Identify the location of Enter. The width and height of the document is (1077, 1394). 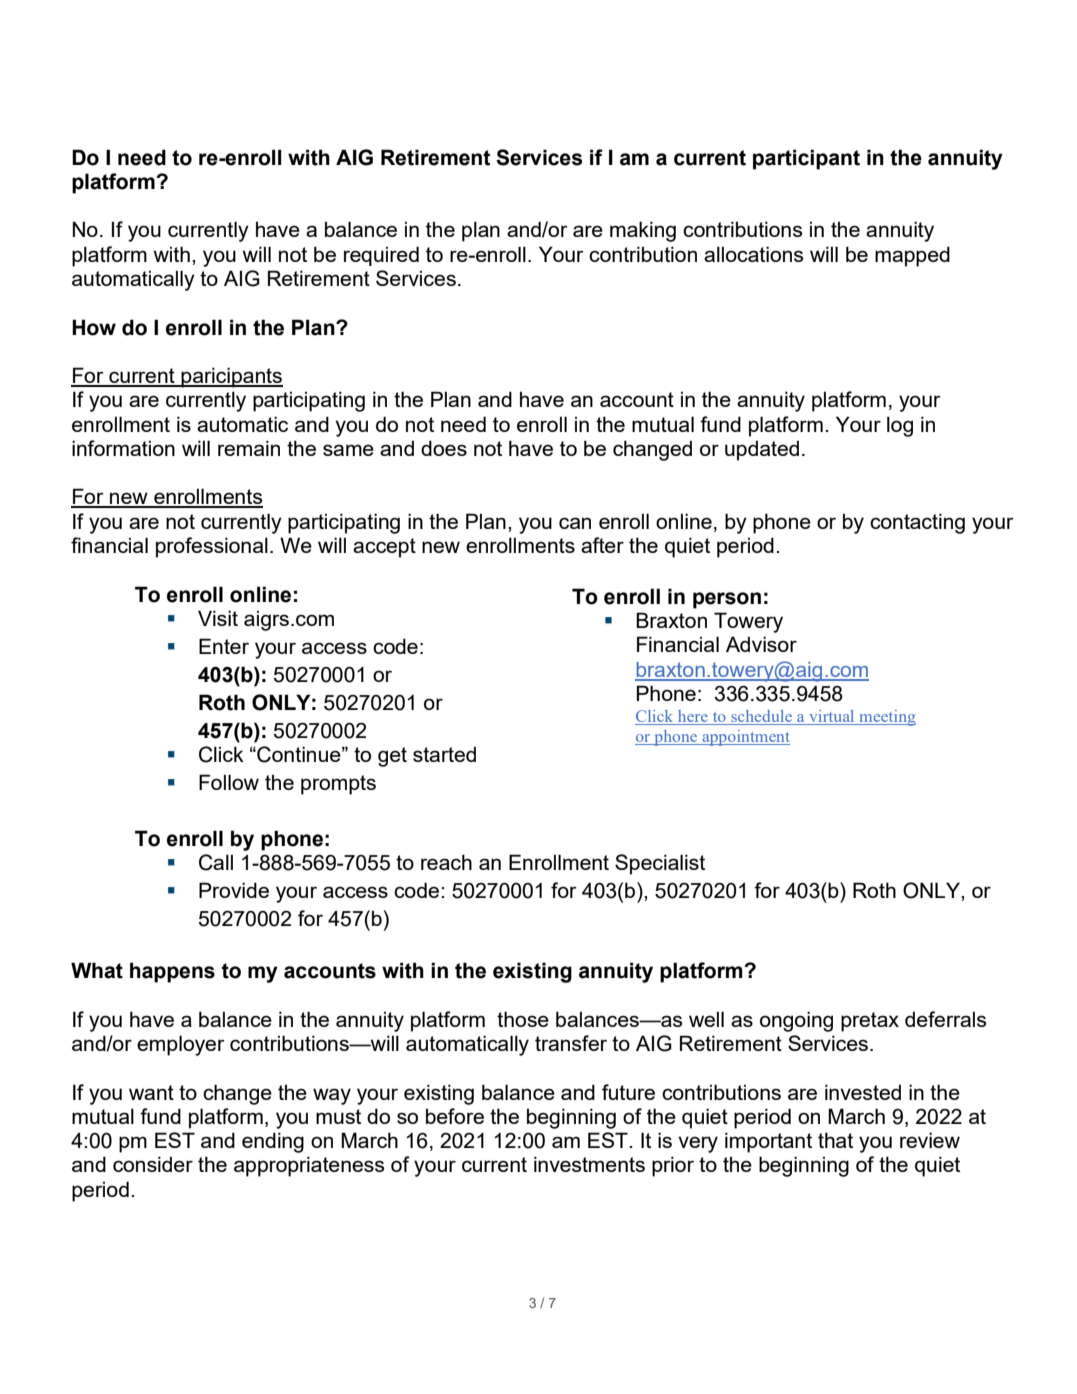
(224, 646).
